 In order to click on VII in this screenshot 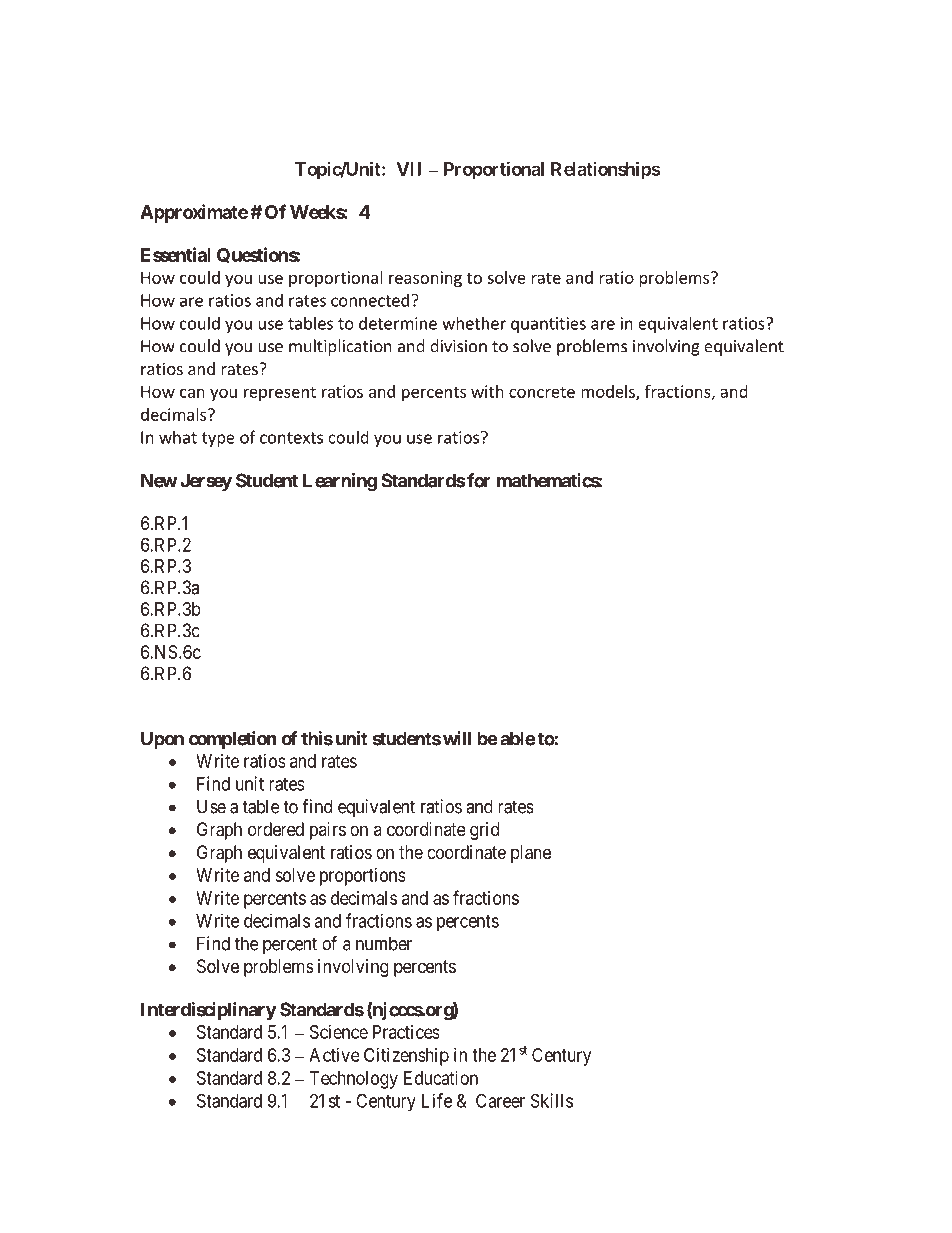, I will do `click(408, 169)`.
